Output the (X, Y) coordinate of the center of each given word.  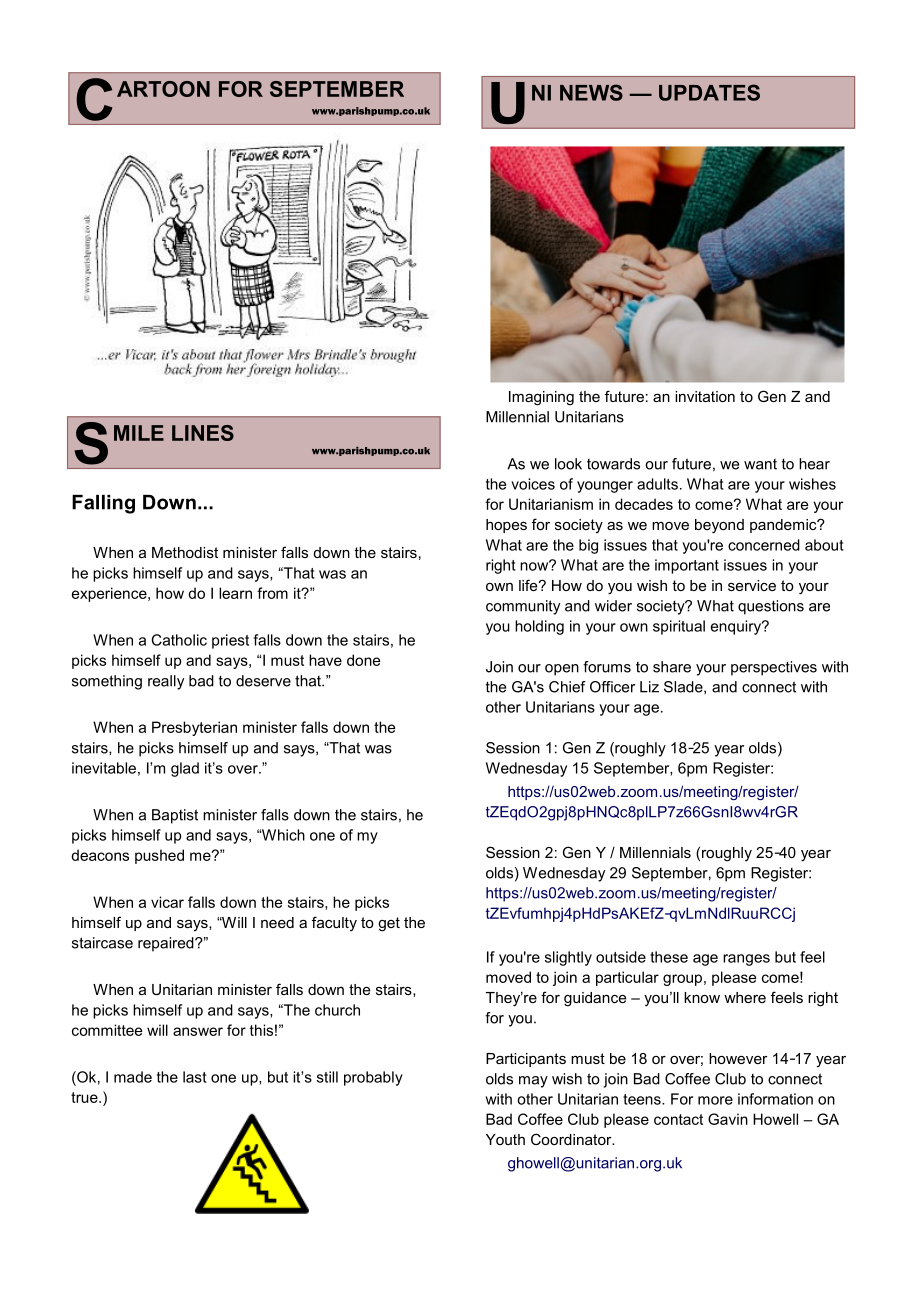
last (195, 1077)
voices (533, 484)
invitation (705, 396)
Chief (567, 687)
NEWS (591, 92)
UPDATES (709, 92)
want (760, 464)
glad (185, 769)
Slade (684, 687)
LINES (203, 433)
